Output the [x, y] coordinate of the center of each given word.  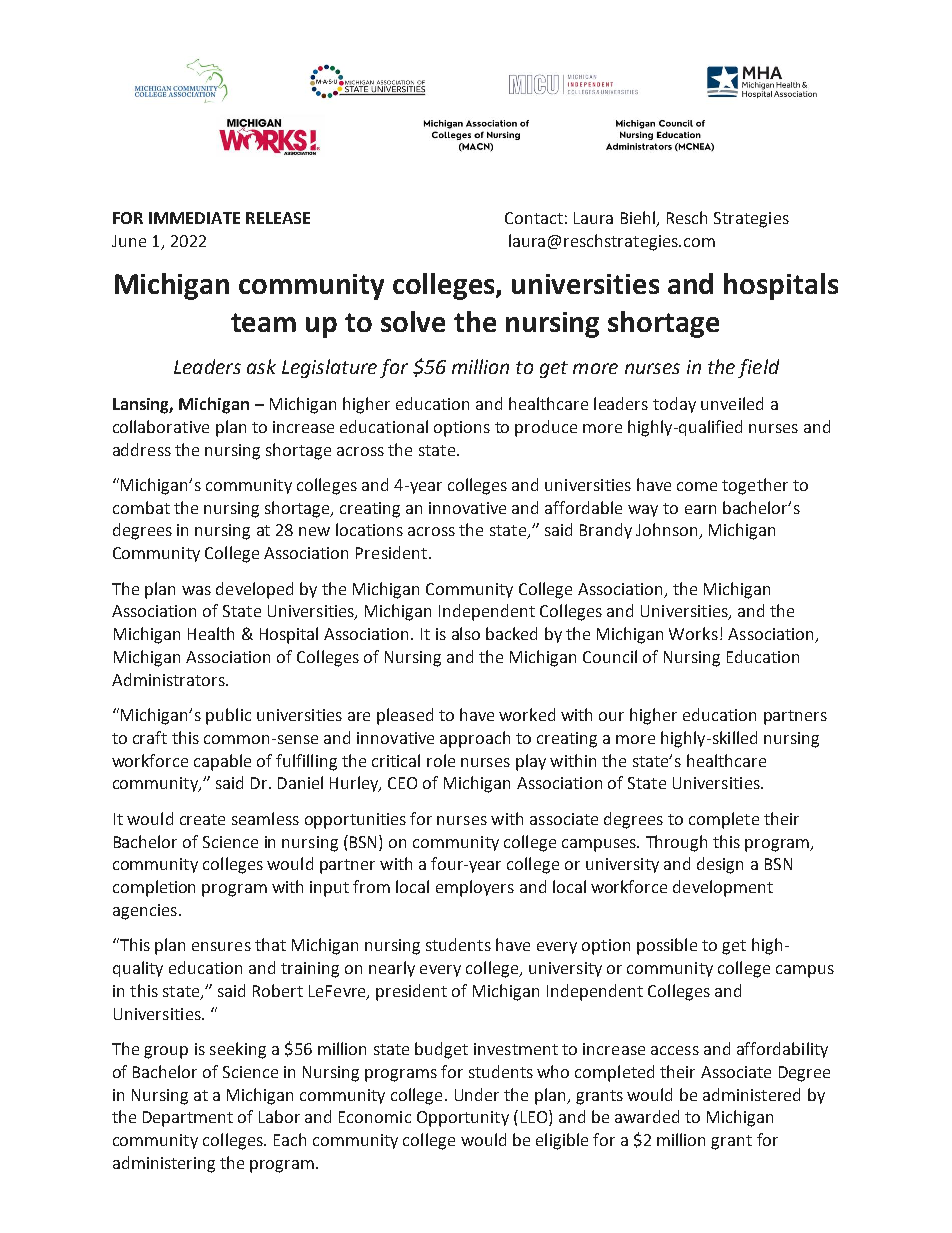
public [228, 716]
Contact [534, 218]
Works [693, 633]
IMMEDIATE [194, 218]
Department [188, 1119]
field [758, 368]
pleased [405, 716]
